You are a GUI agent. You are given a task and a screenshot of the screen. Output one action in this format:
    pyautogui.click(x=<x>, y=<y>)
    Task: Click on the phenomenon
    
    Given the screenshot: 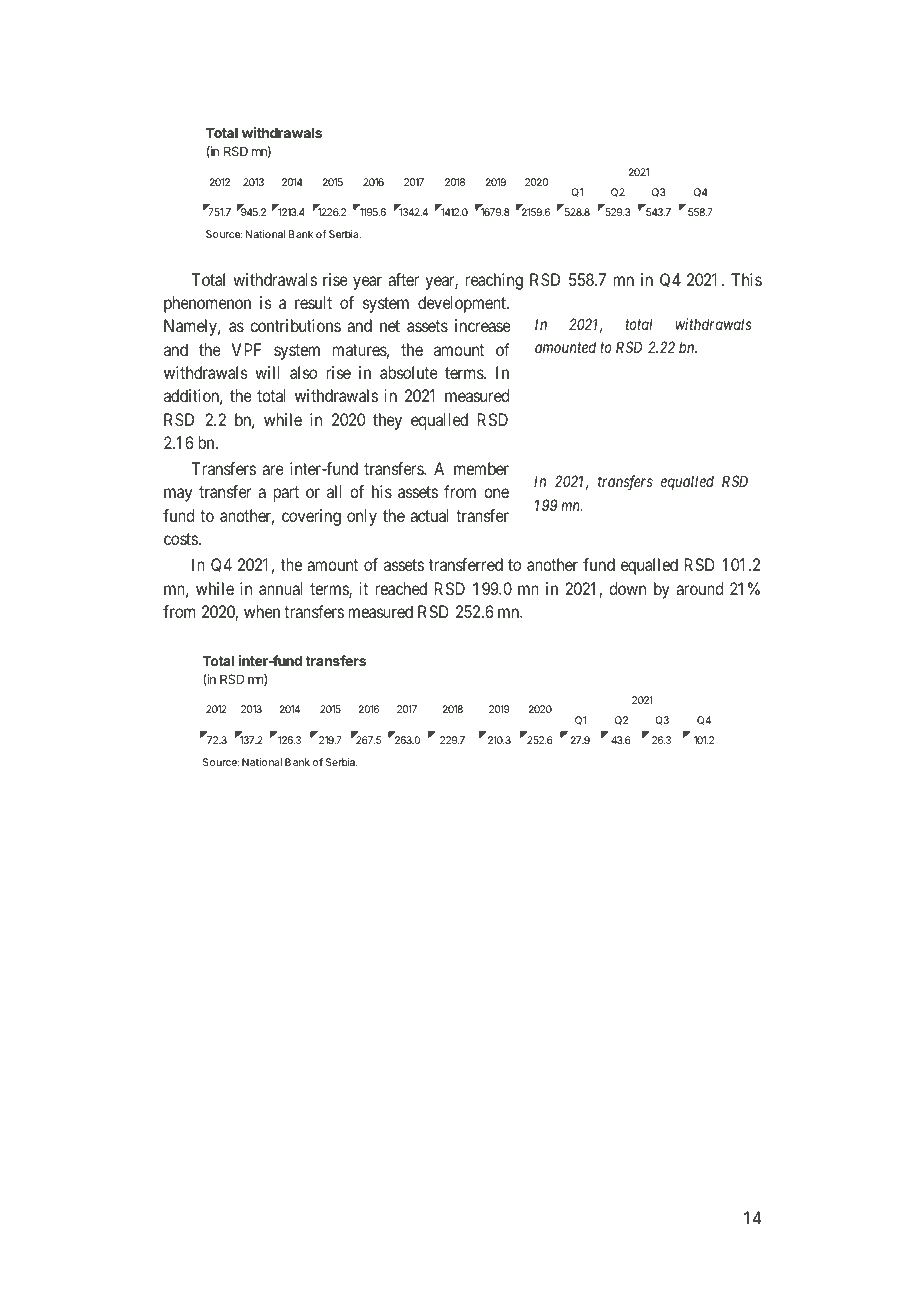 What is the action you would take?
    pyautogui.click(x=207, y=304)
